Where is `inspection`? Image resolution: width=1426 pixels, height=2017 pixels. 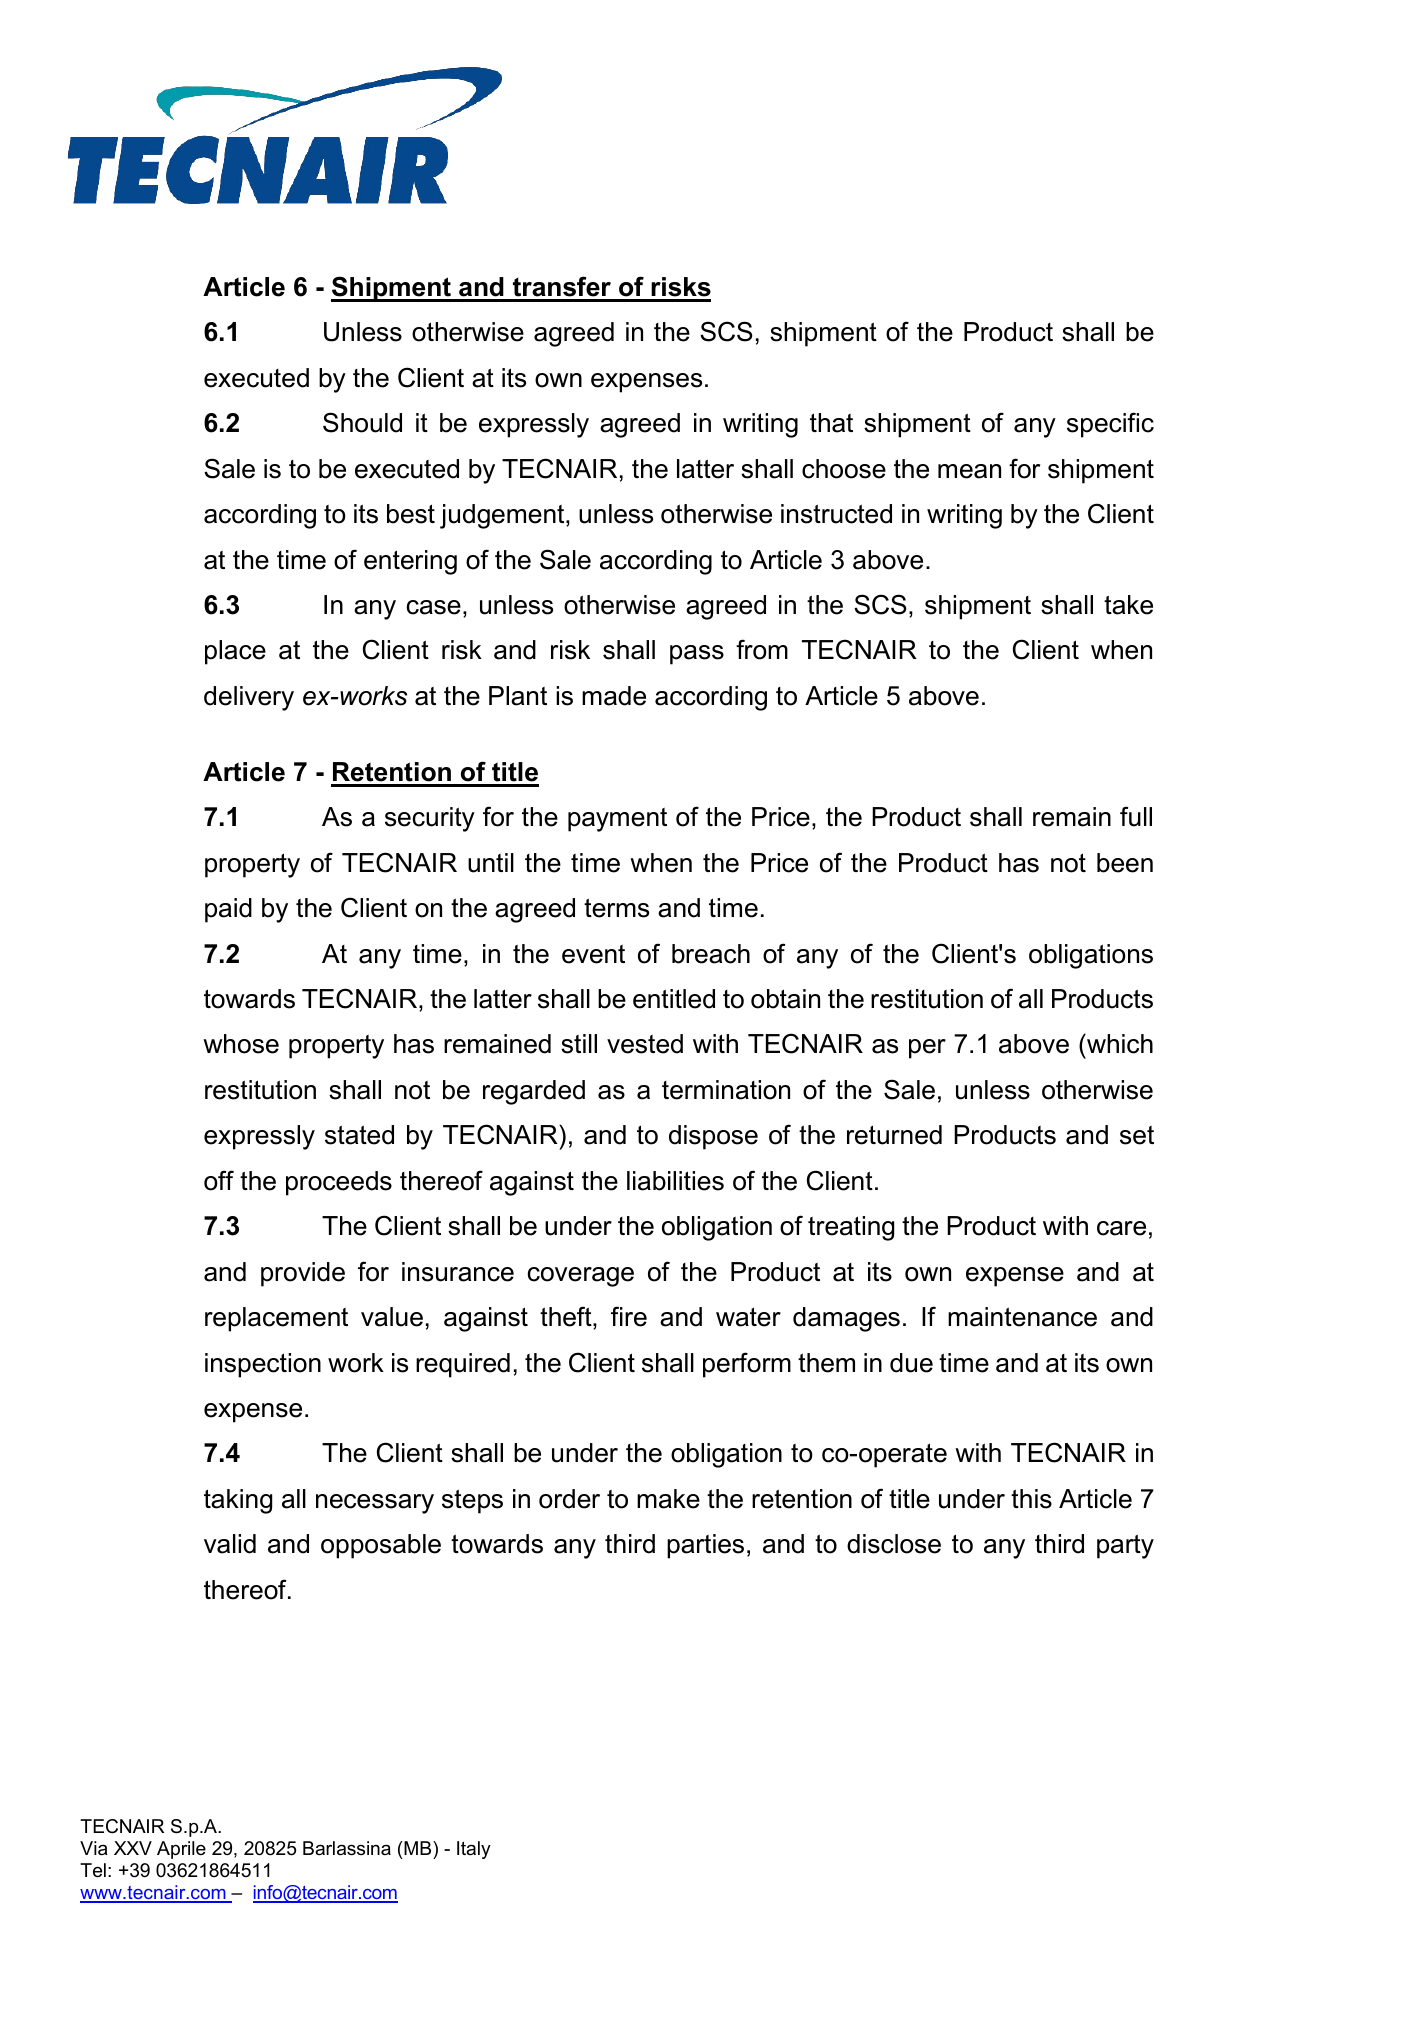
inspection is located at coordinates (263, 1365).
